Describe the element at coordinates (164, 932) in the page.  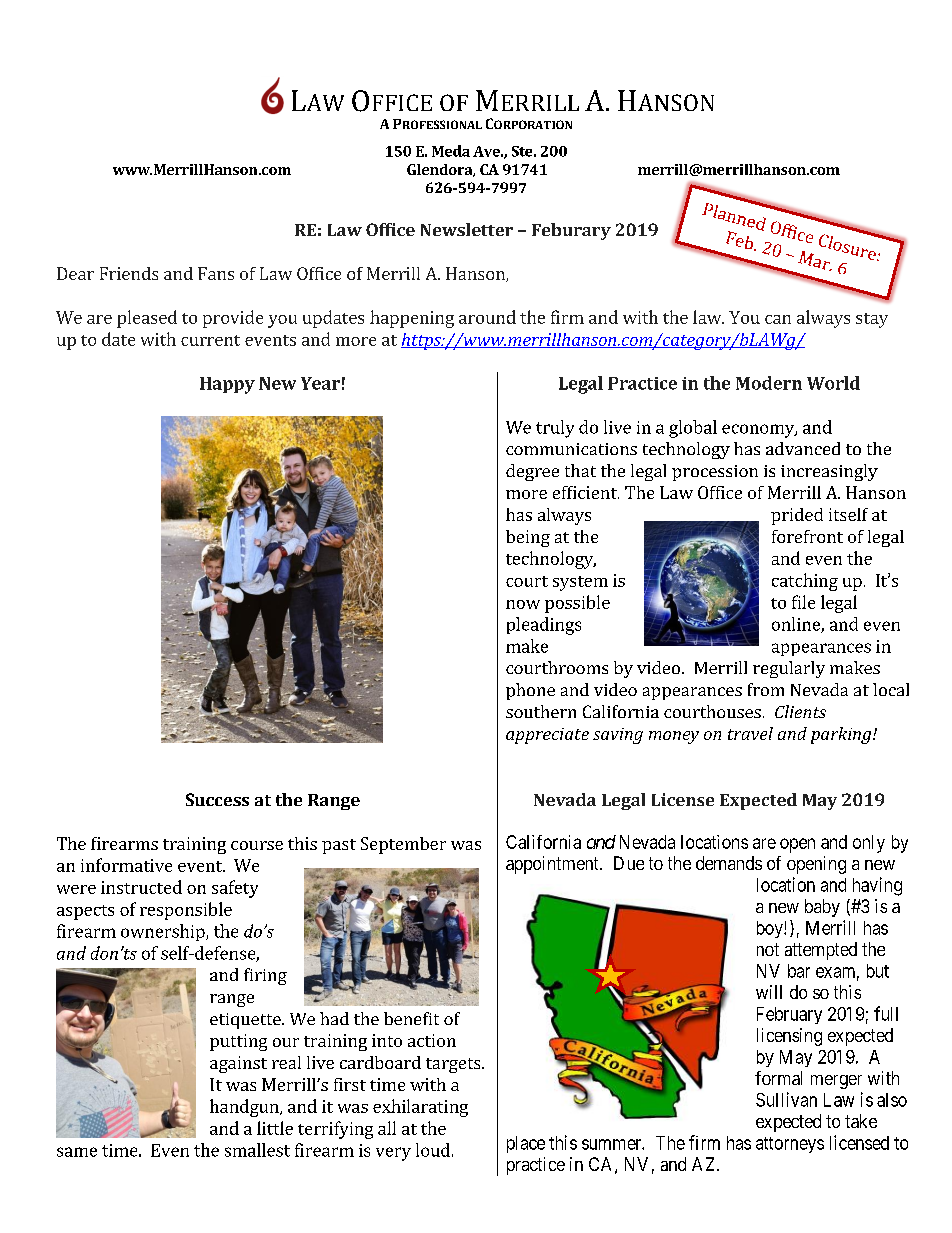
I see `ownership` at that location.
